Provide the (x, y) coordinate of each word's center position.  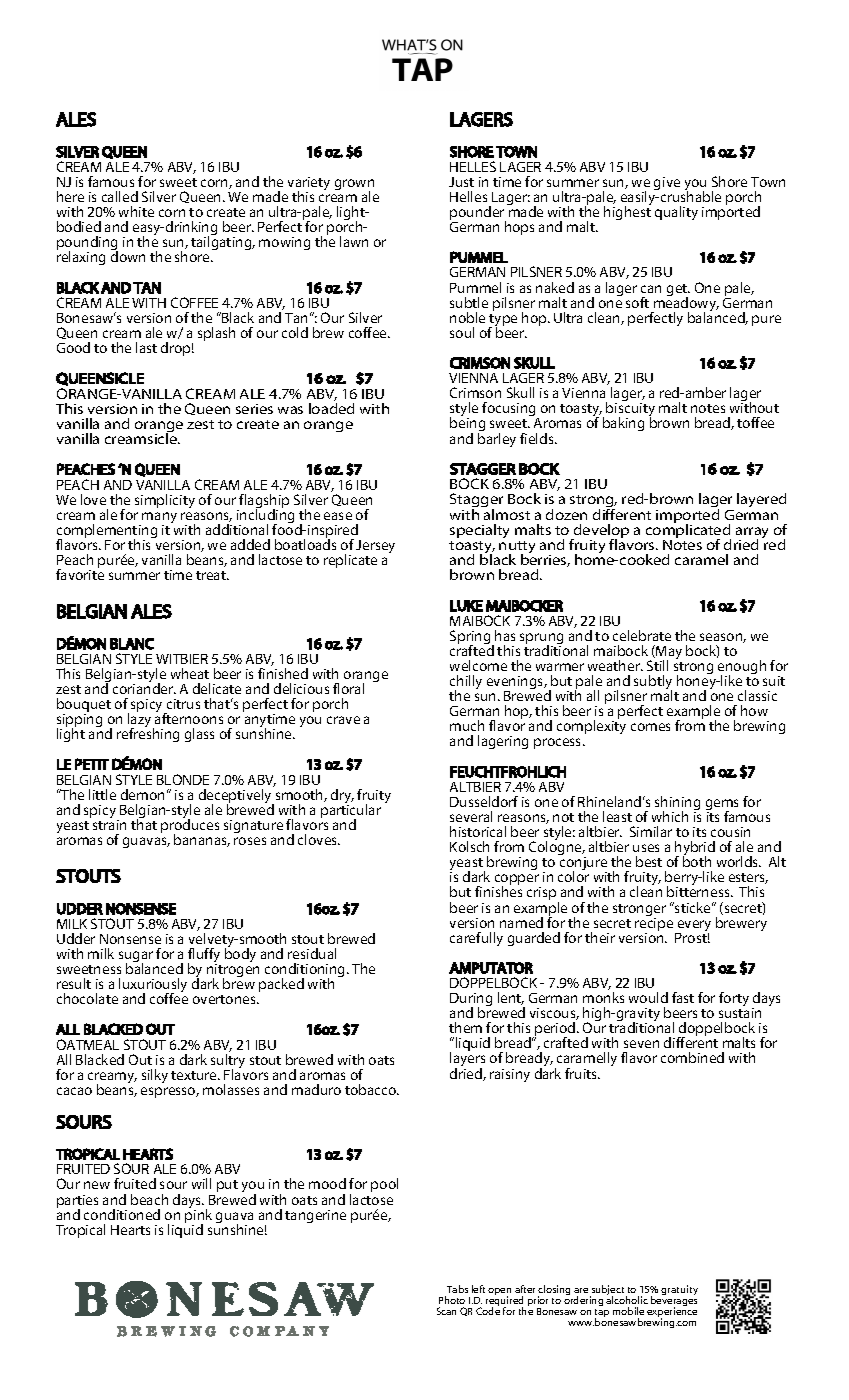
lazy (141, 721)
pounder (478, 214)
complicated (688, 531)
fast (683, 997)
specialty (479, 531)
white (136, 211)
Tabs (457, 1289)
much (467, 725)
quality (676, 213)
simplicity (165, 501)
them (465, 1027)
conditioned (122, 1214)
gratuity (679, 1290)
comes (650, 727)
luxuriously (153, 986)
